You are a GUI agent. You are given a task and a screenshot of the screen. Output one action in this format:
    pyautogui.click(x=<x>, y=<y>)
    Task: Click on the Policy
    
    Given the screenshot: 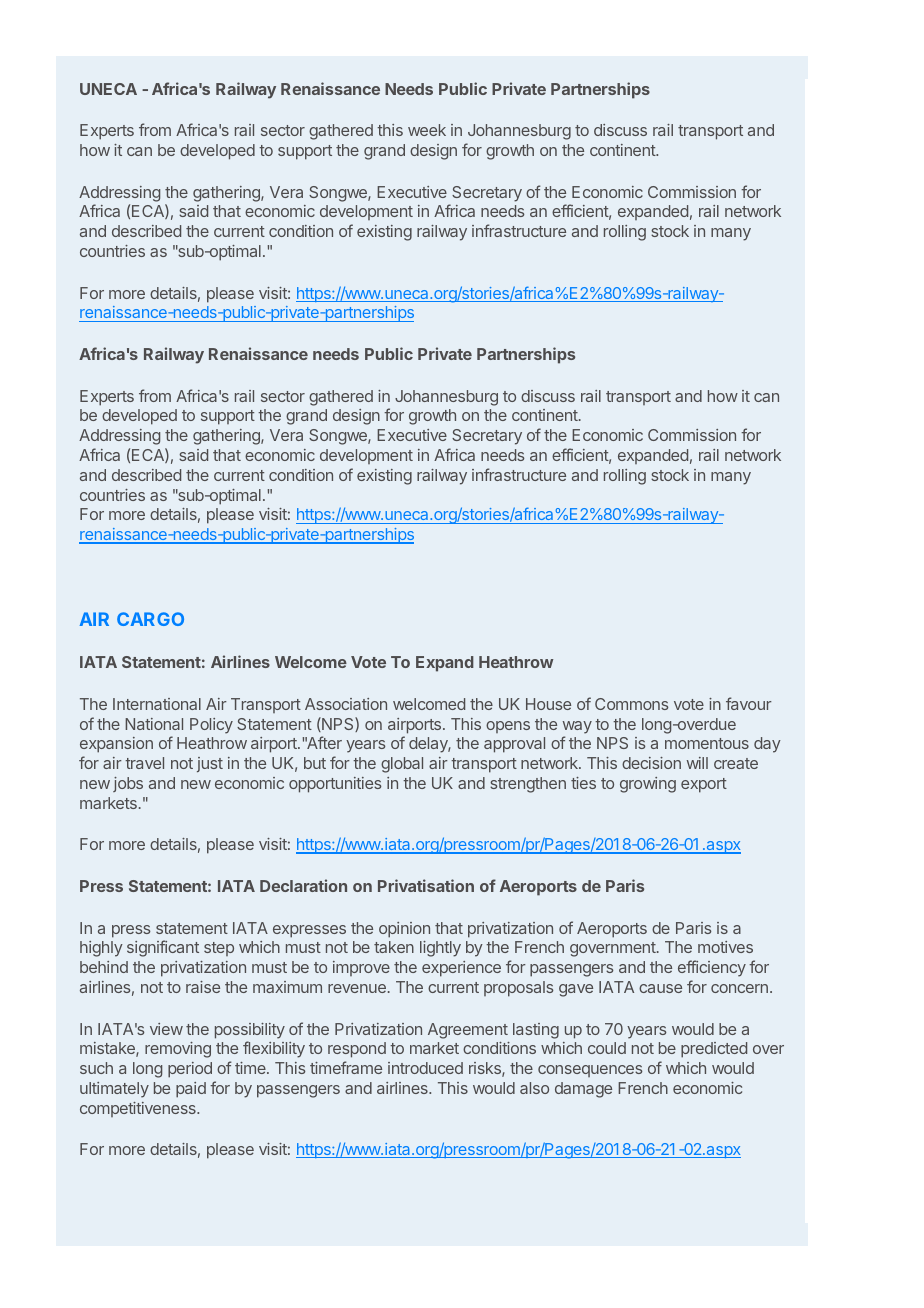 What is the action you would take?
    pyautogui.click(x=211, y=726)
